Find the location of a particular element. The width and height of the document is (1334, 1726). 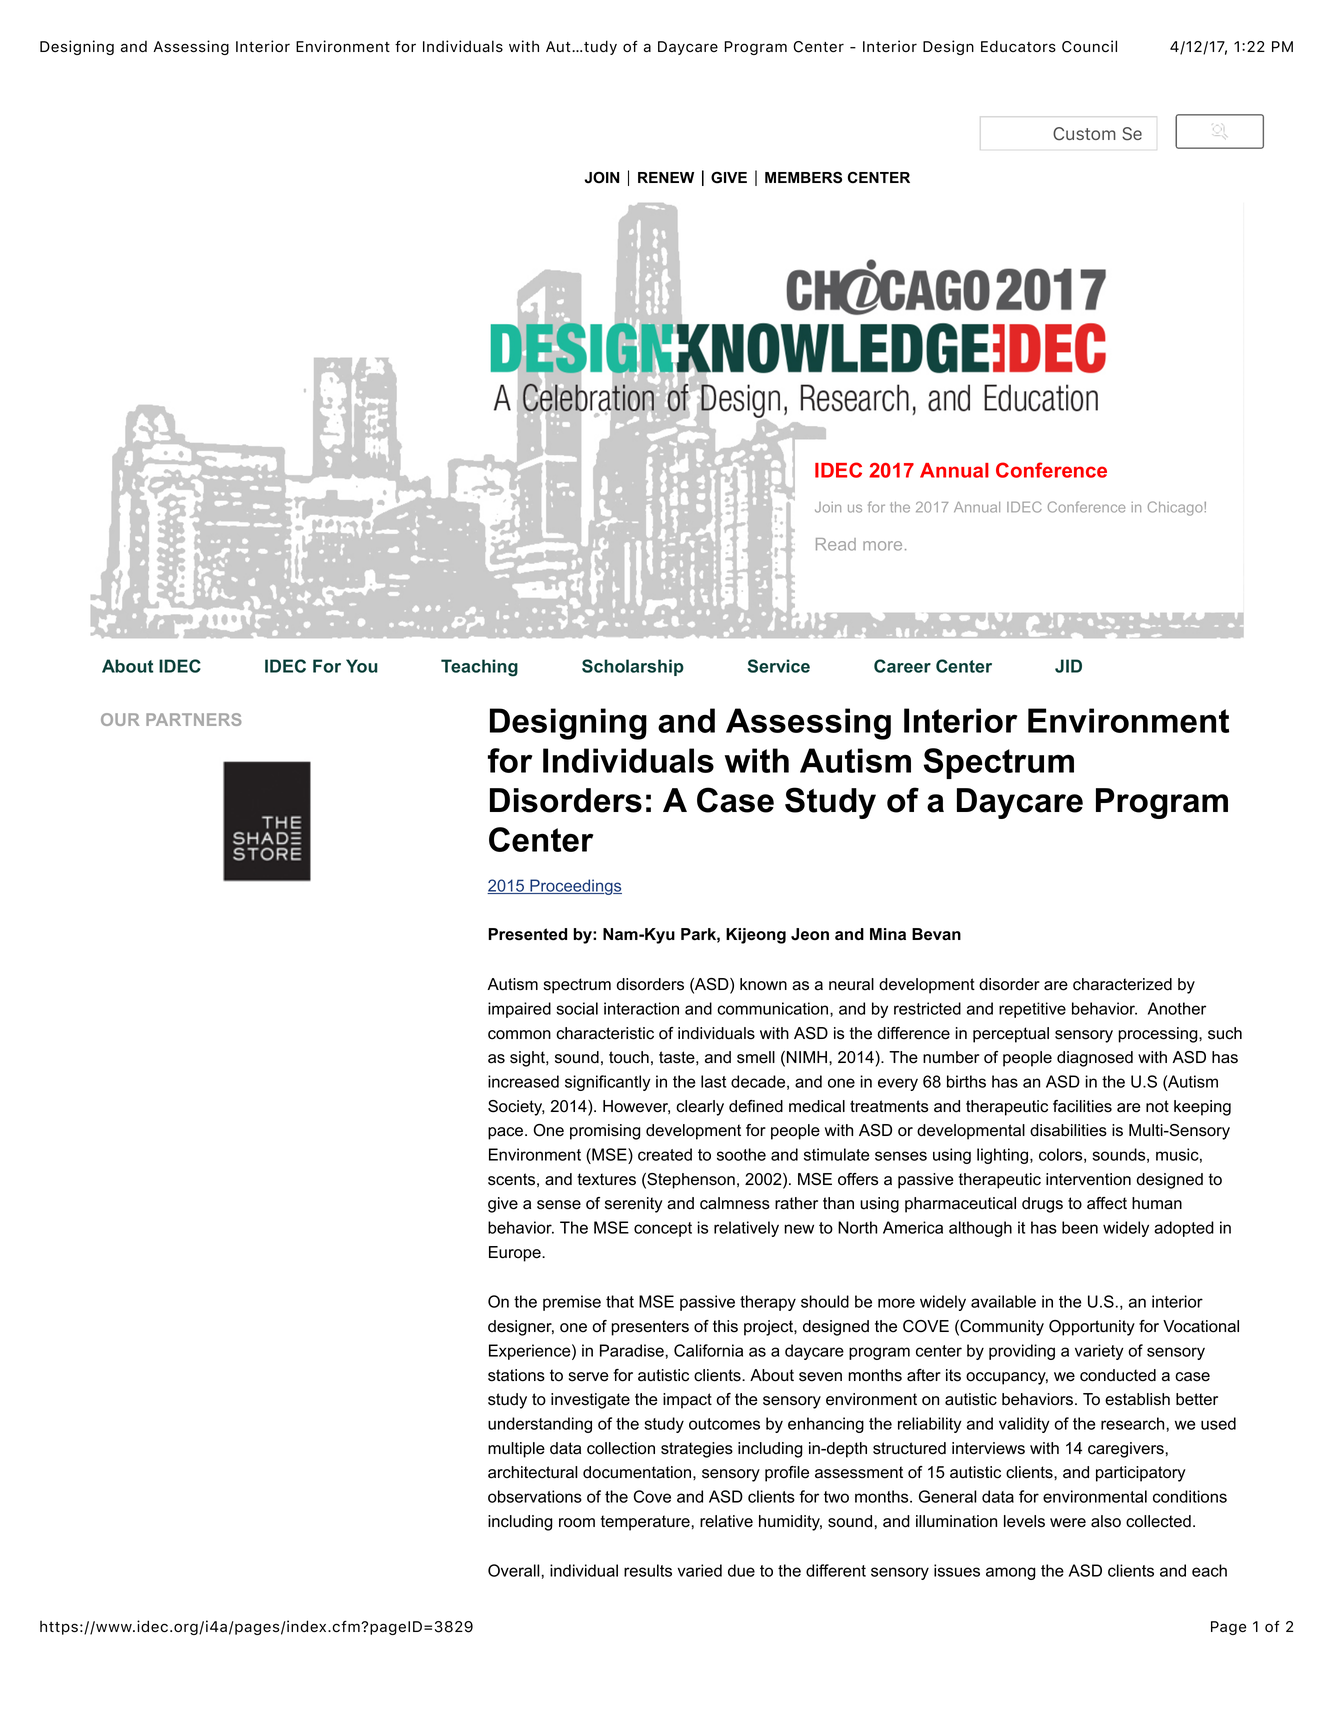

You is located at coordinates (362, 666).
